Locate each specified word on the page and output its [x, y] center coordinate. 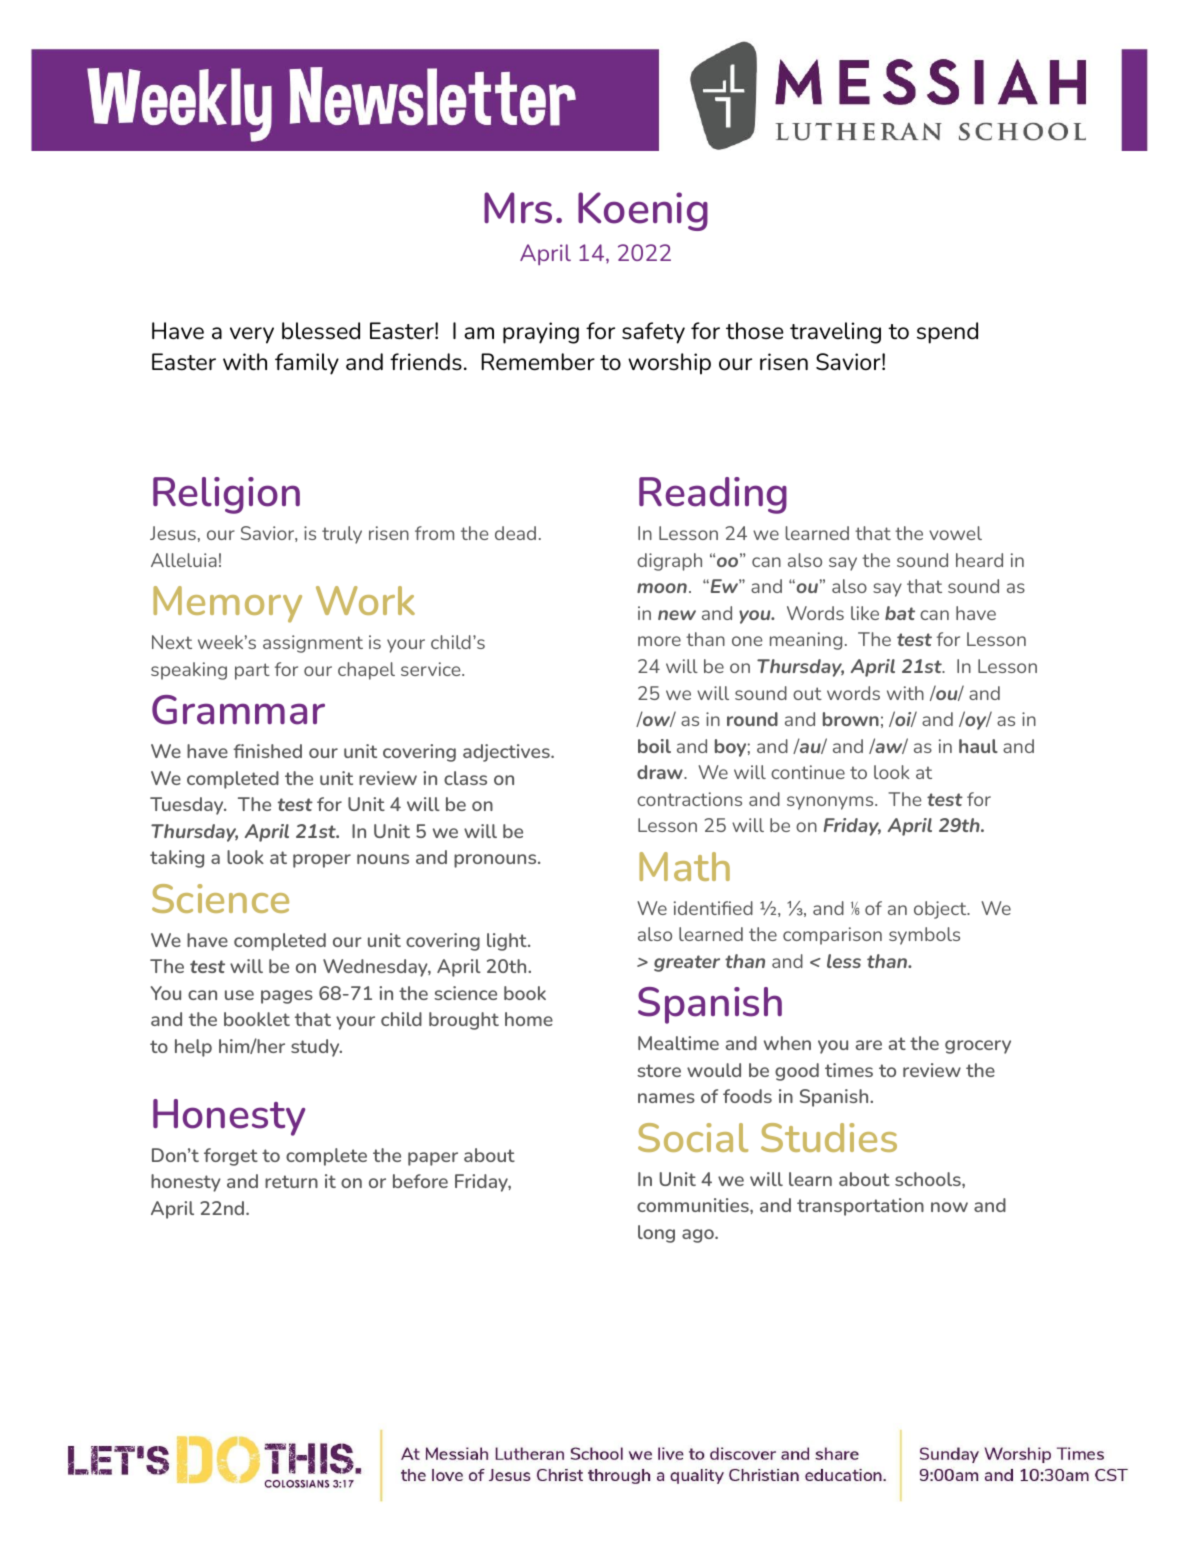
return [291, 1181]
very [252, 335]
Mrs [518, 208]
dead [515, 533]
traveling [835, 333]
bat [900, 613]
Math [684, 866]
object [941, 910]
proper [322, 861]
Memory [227, 604]
